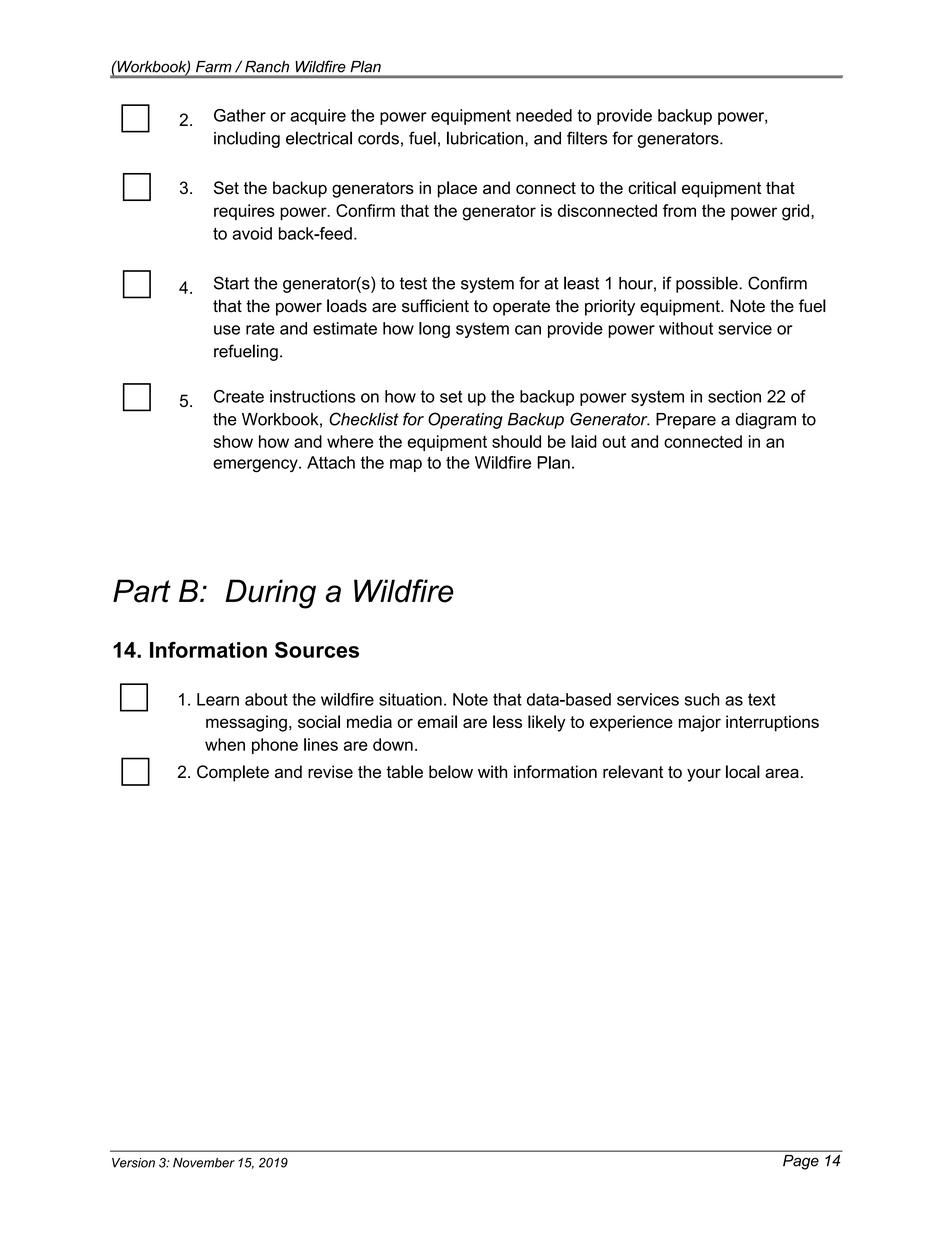 The height and width of the screenshot is (1233, 952). Describe the element at coordinates (410, 699) in the screenshot. I see `situation` at that location.
